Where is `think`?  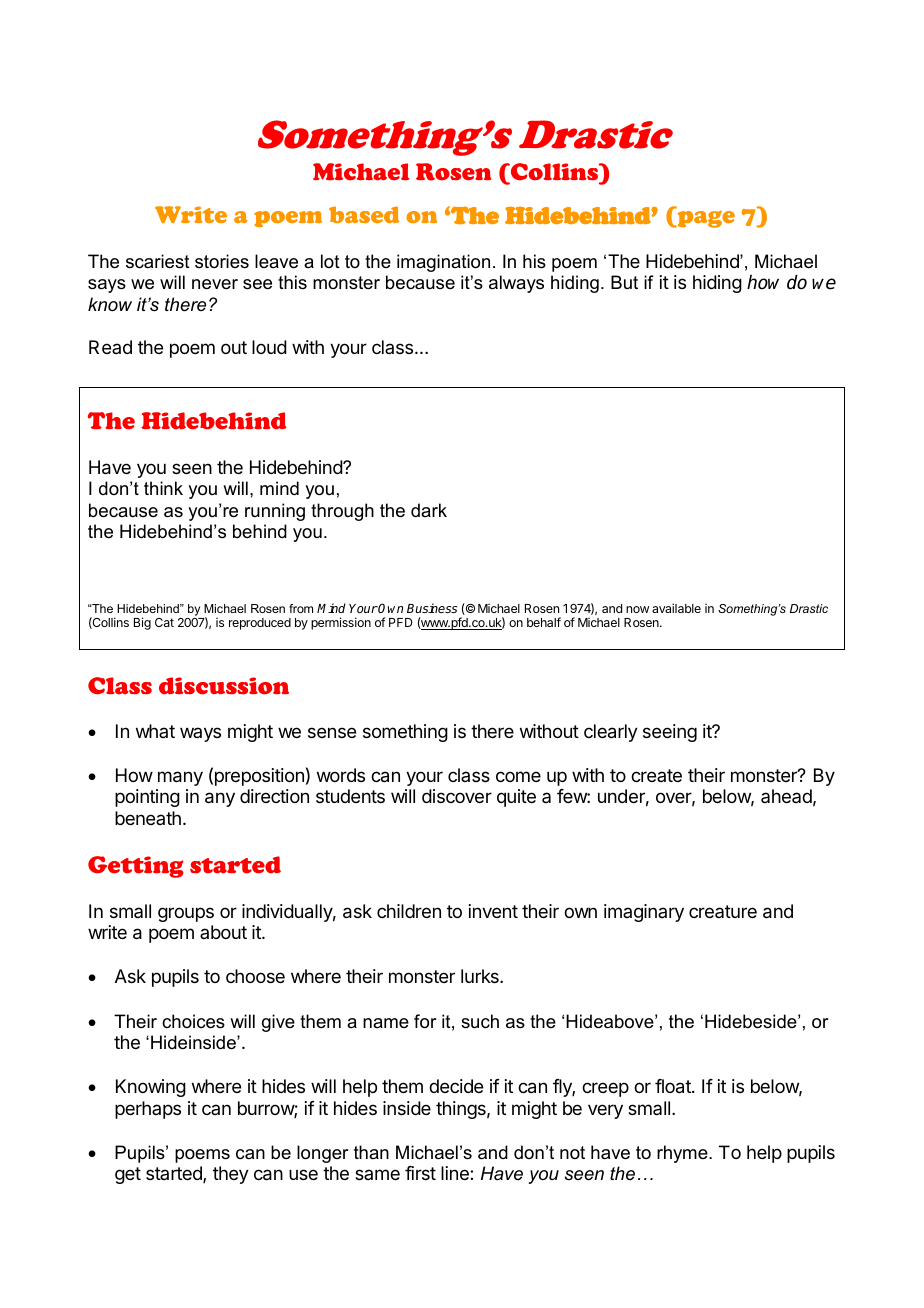
think is located at coordinates (163, 488).
